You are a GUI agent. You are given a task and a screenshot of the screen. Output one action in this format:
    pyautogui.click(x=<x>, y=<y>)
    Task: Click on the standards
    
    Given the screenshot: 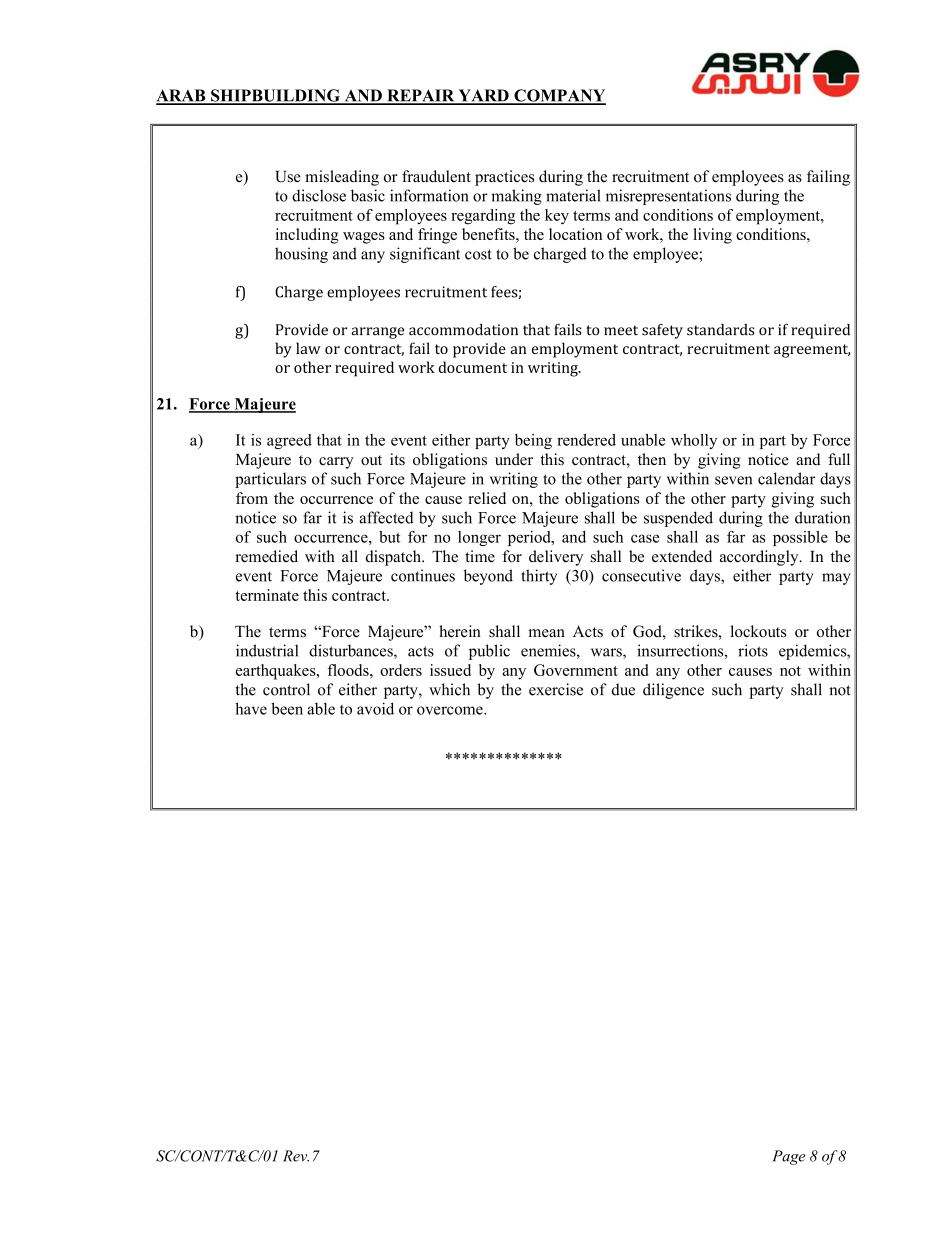 What is the action you would take?
    pyautogui.click(x=720, y=330)
